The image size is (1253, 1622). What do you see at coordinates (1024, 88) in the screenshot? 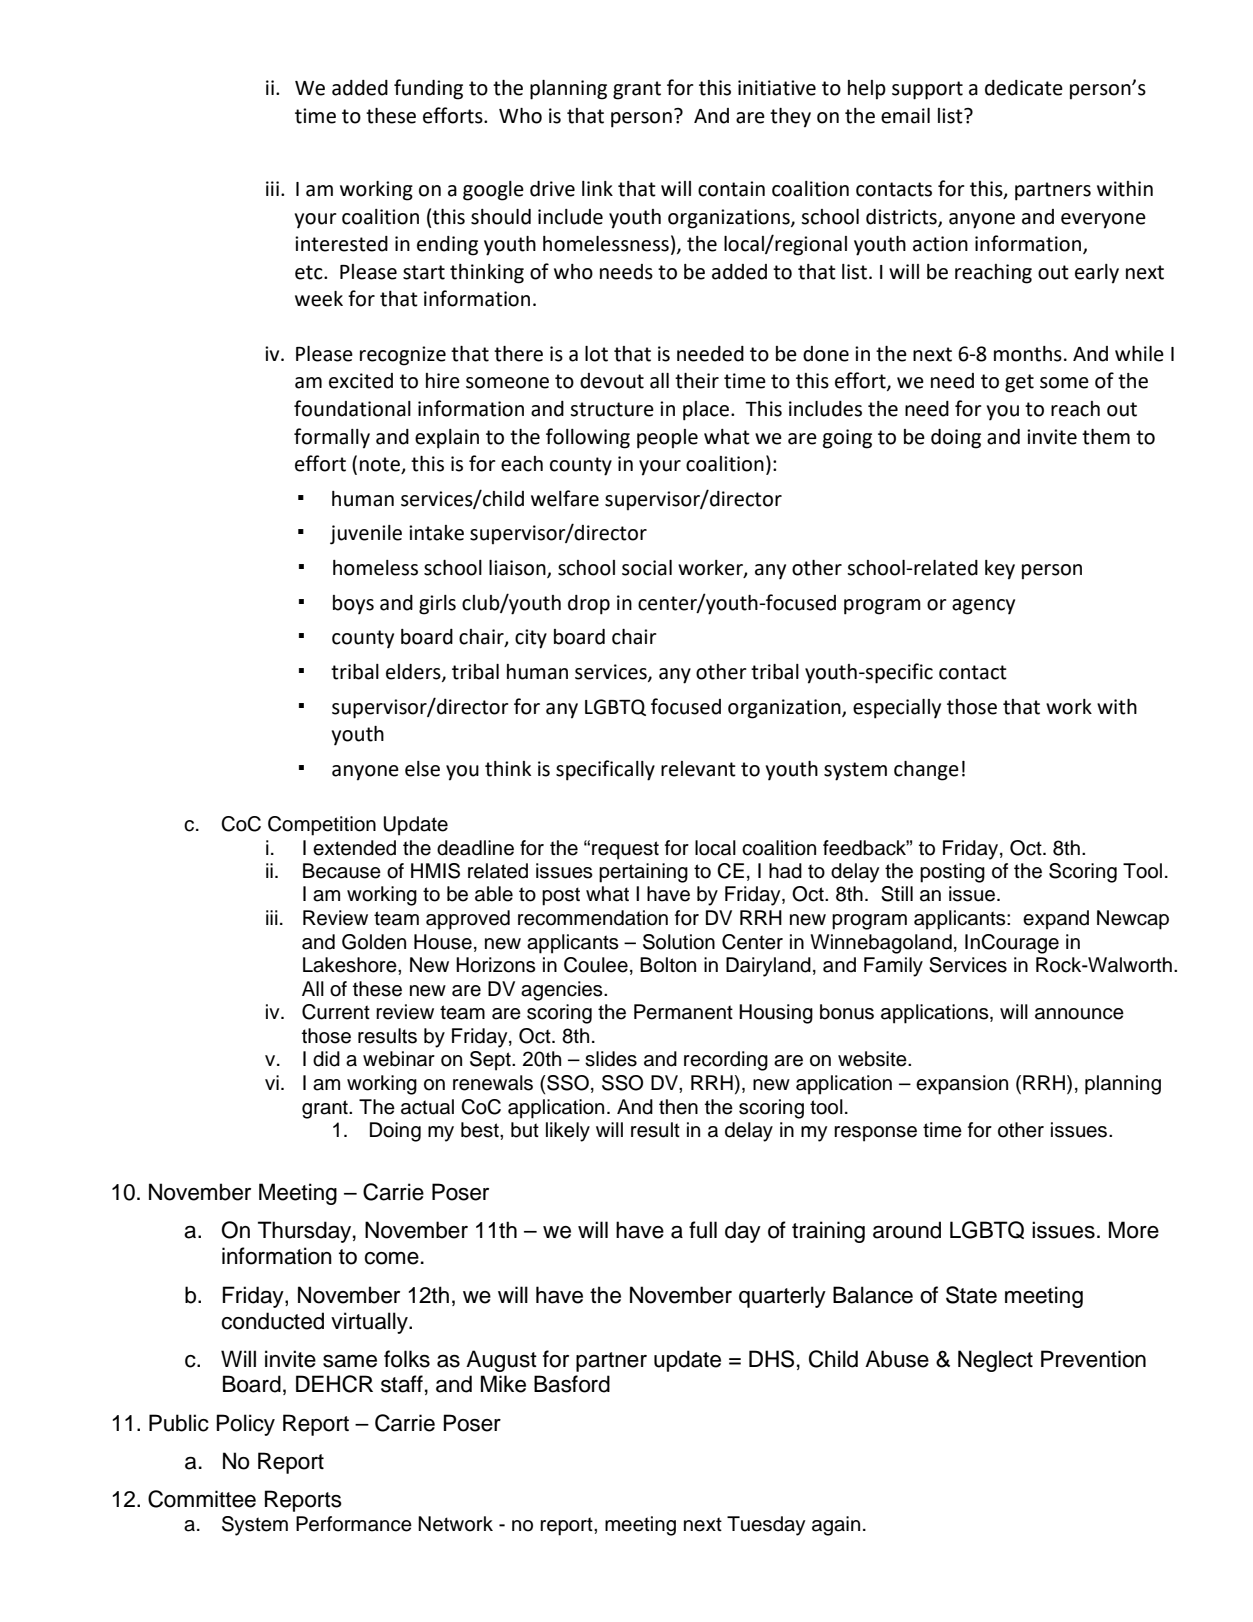
I see `dedicate` at bounding box center [1024, 88].
